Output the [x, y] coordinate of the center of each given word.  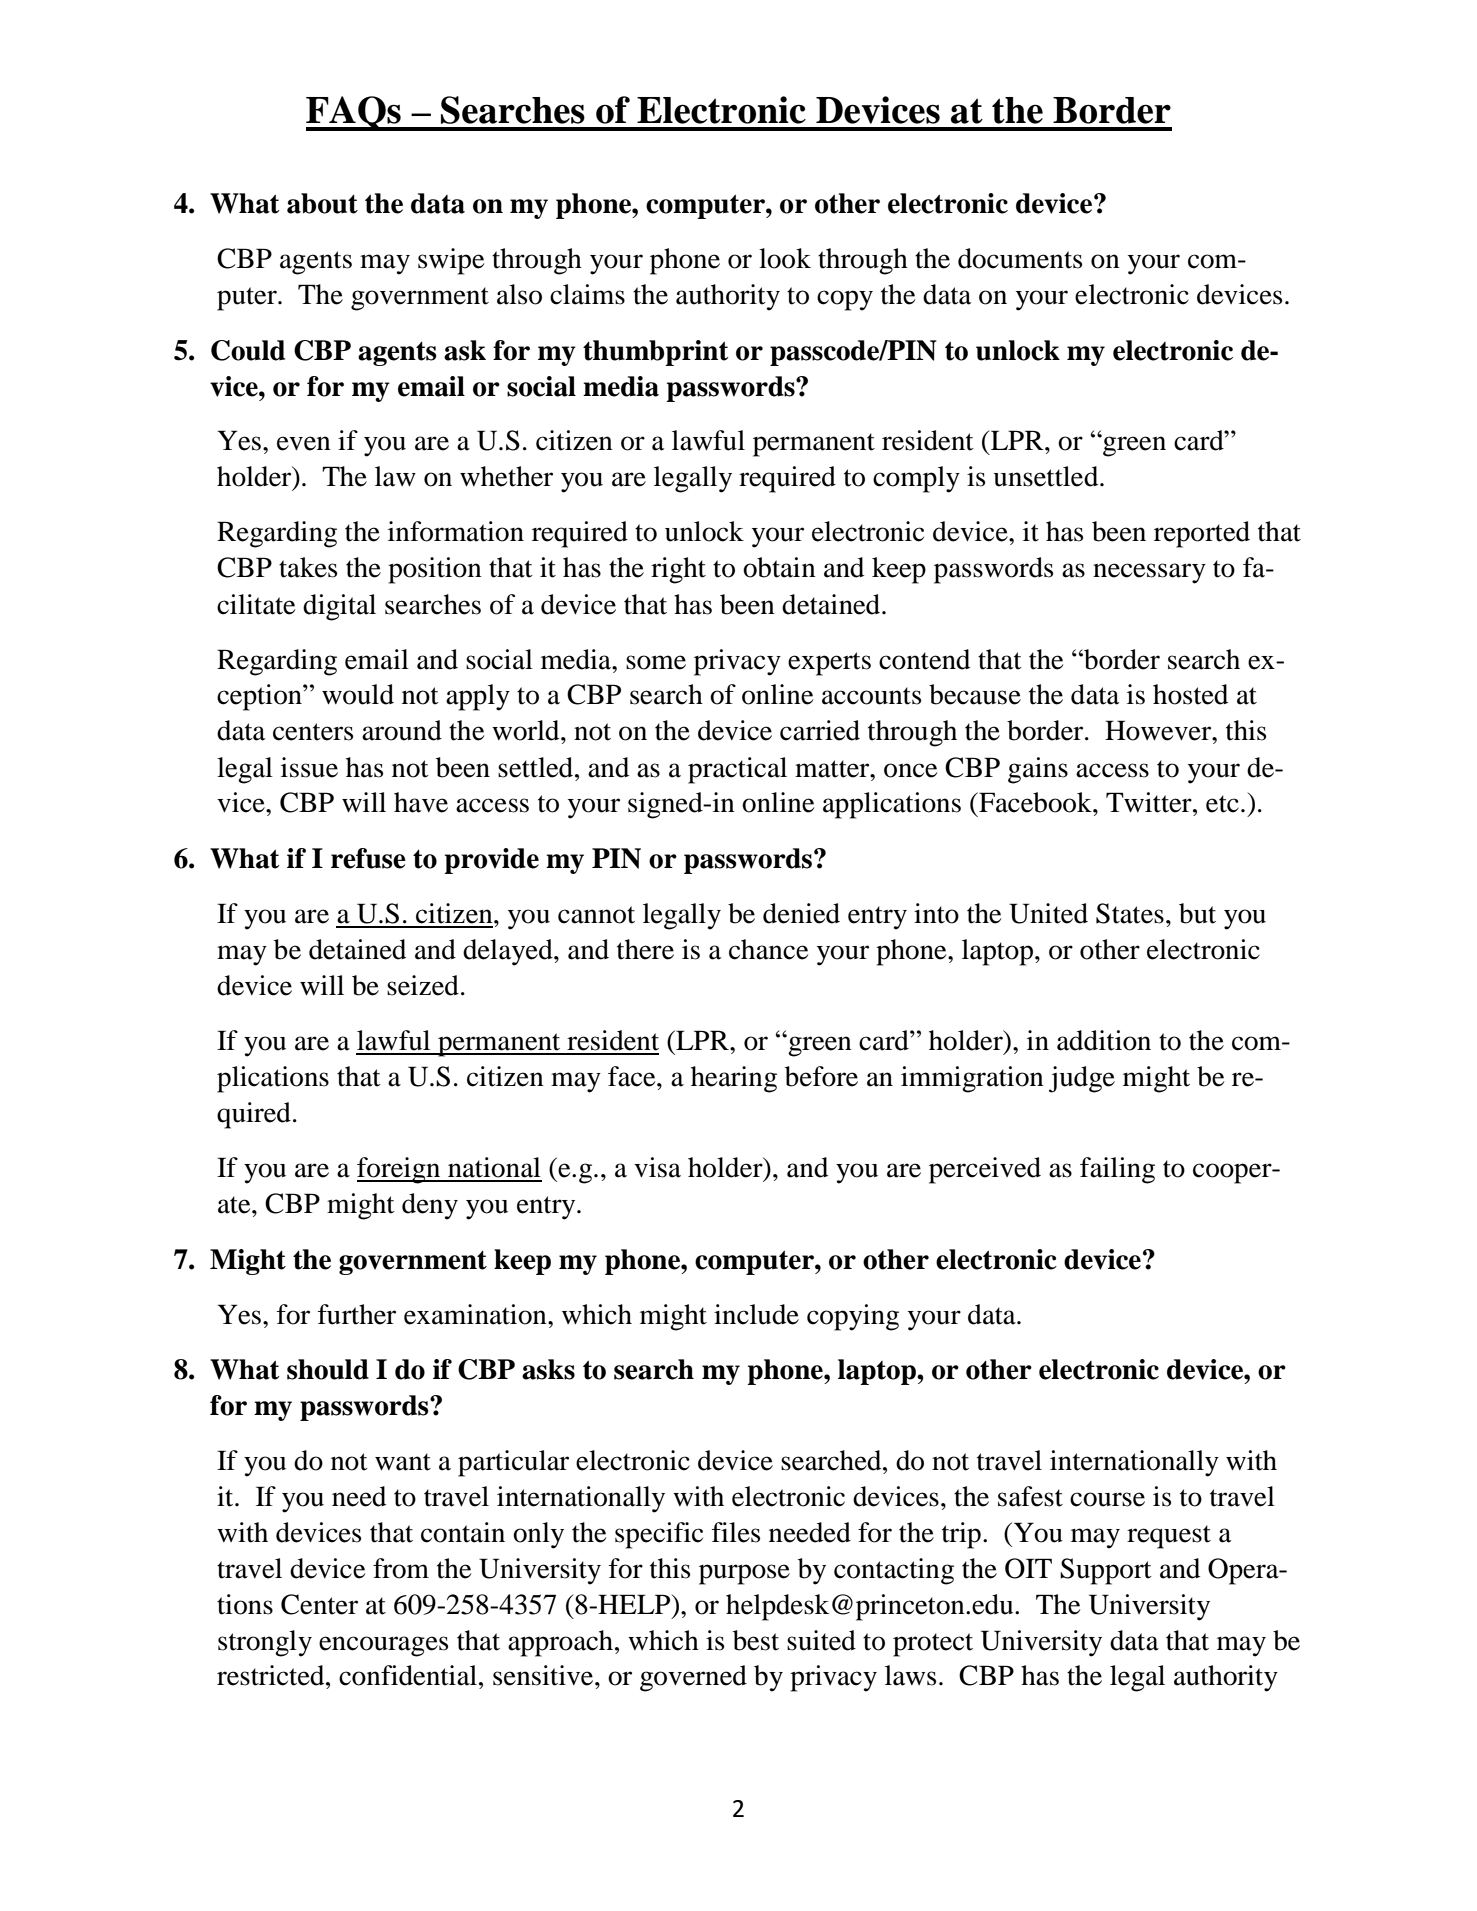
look [785, 258]
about [322, 203]
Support [1106, 1571]
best [756, 1640]
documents [1020, 258]
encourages [383, 1646]
